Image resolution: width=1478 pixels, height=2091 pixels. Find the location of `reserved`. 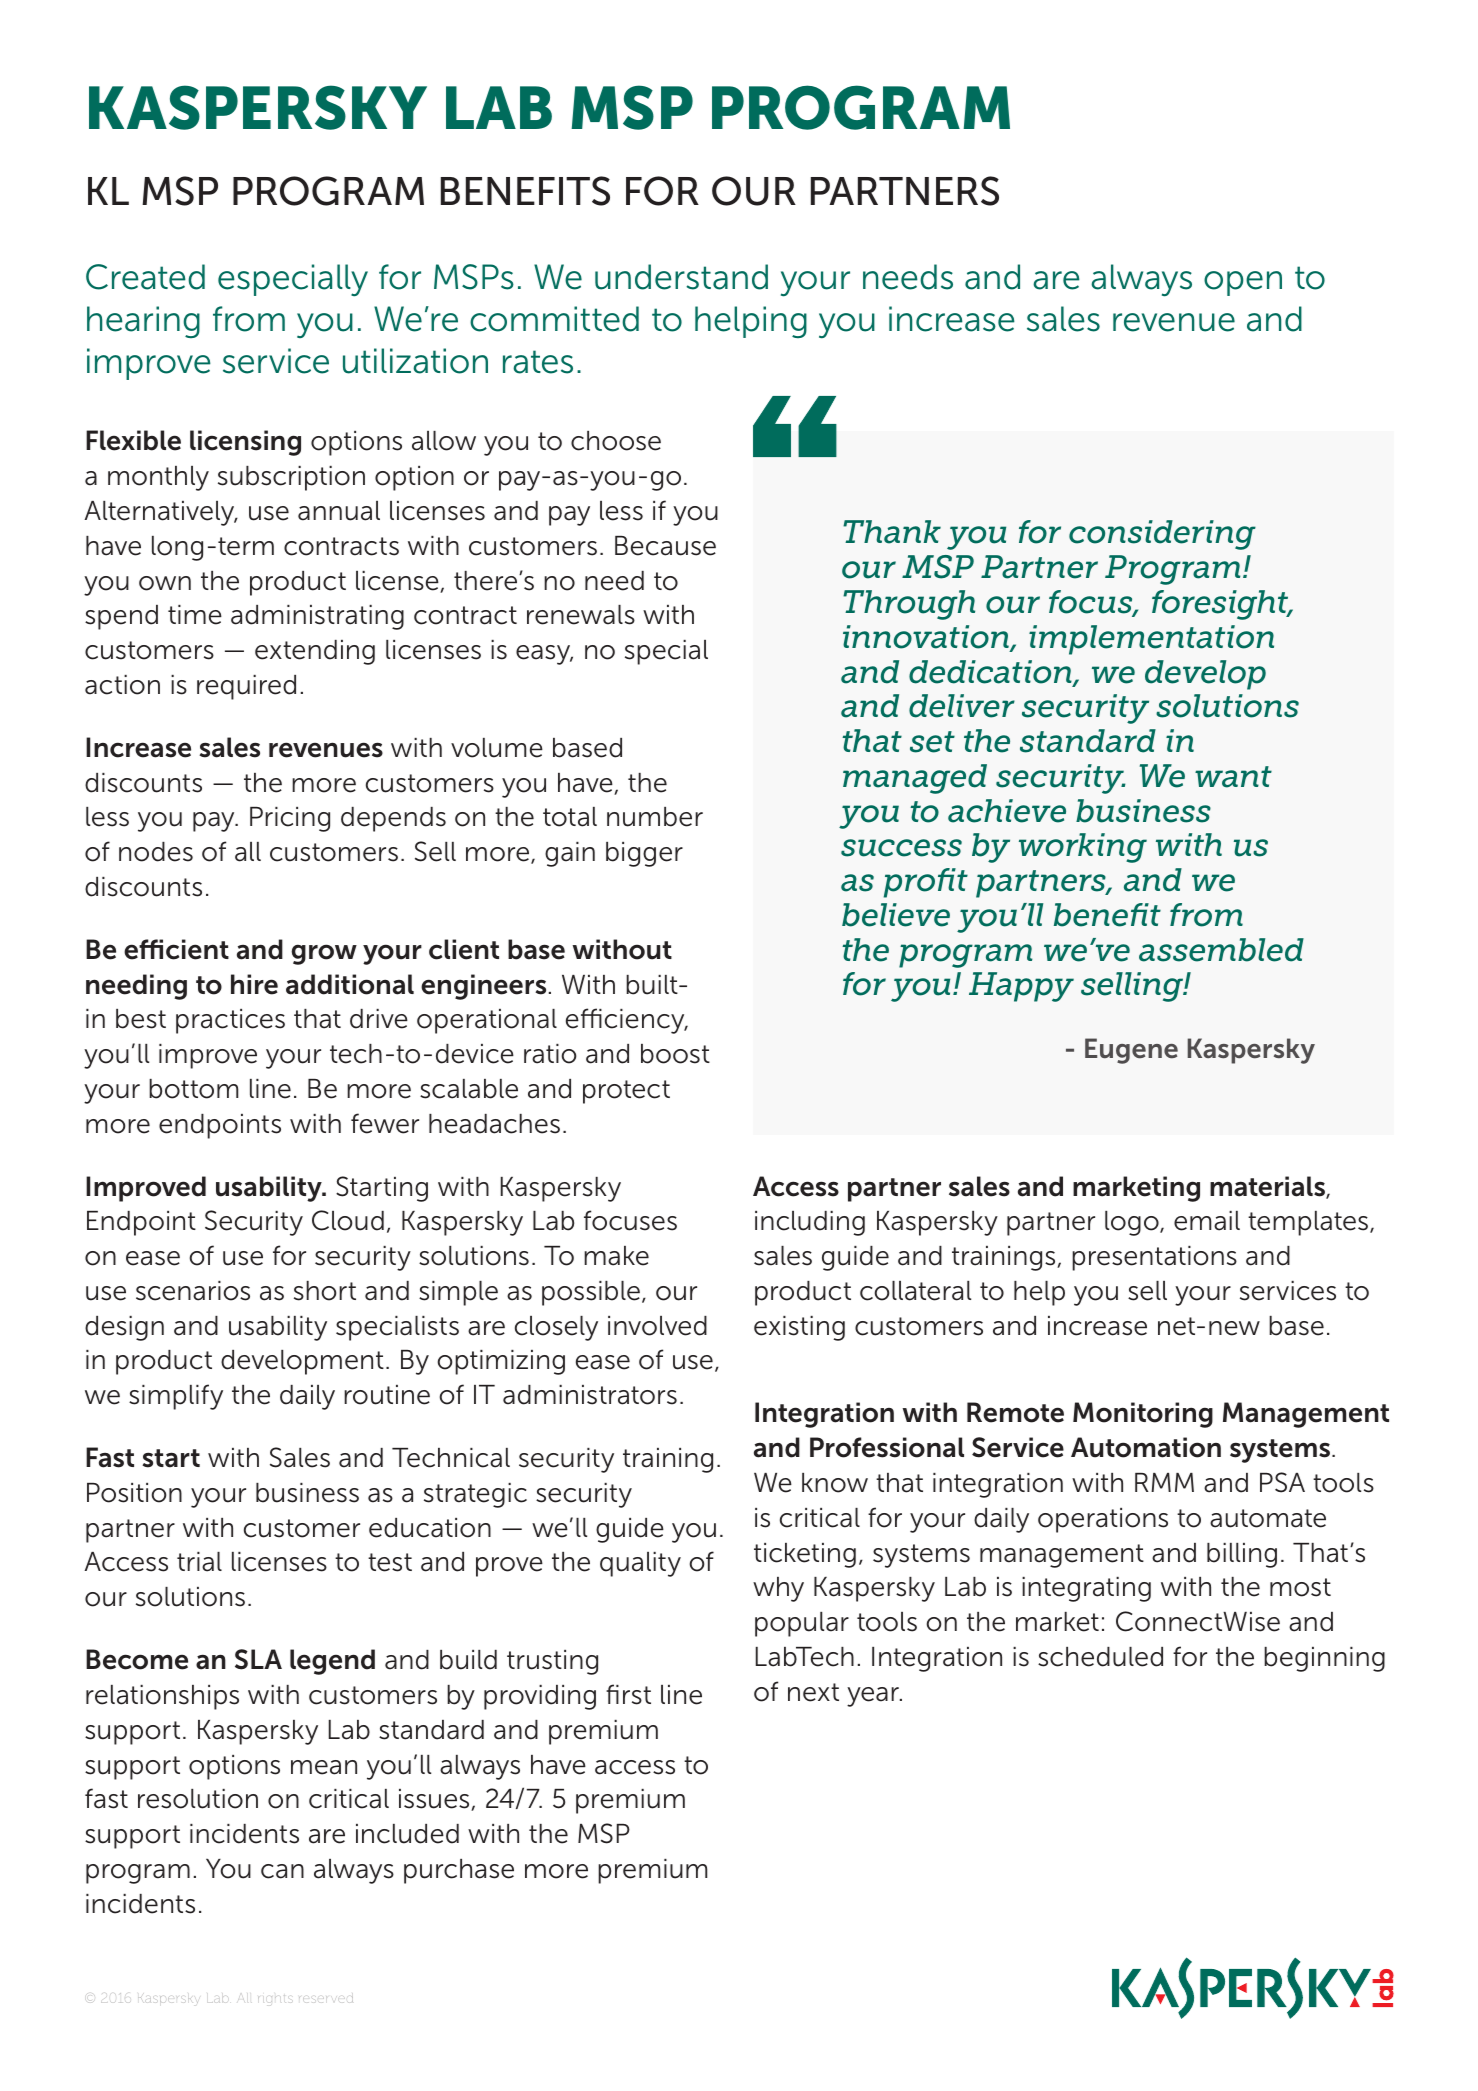

reserved is located at coordinates (326, 1999).
